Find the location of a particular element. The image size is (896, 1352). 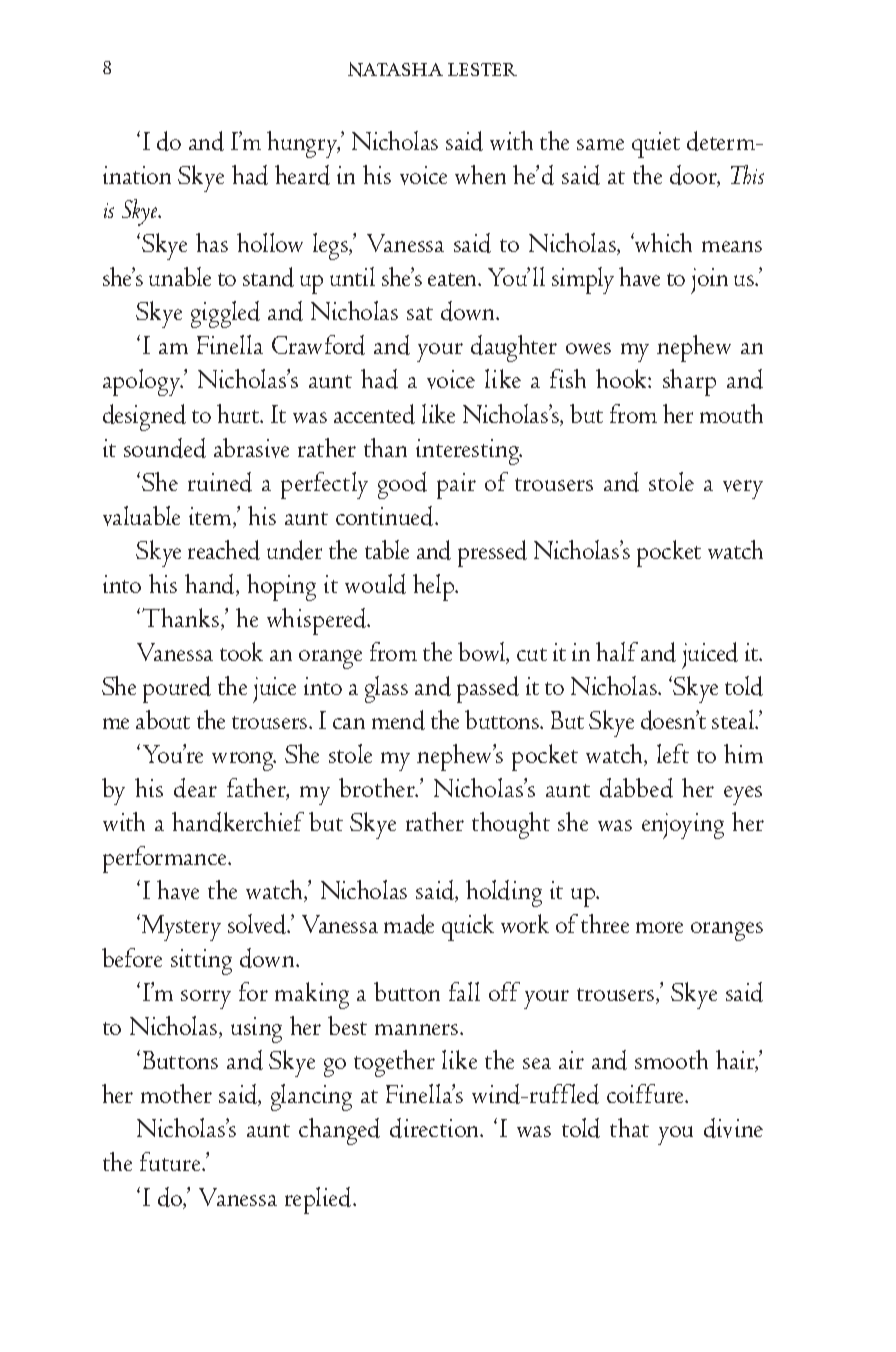

ruined is located at coordinates (220, 482).
